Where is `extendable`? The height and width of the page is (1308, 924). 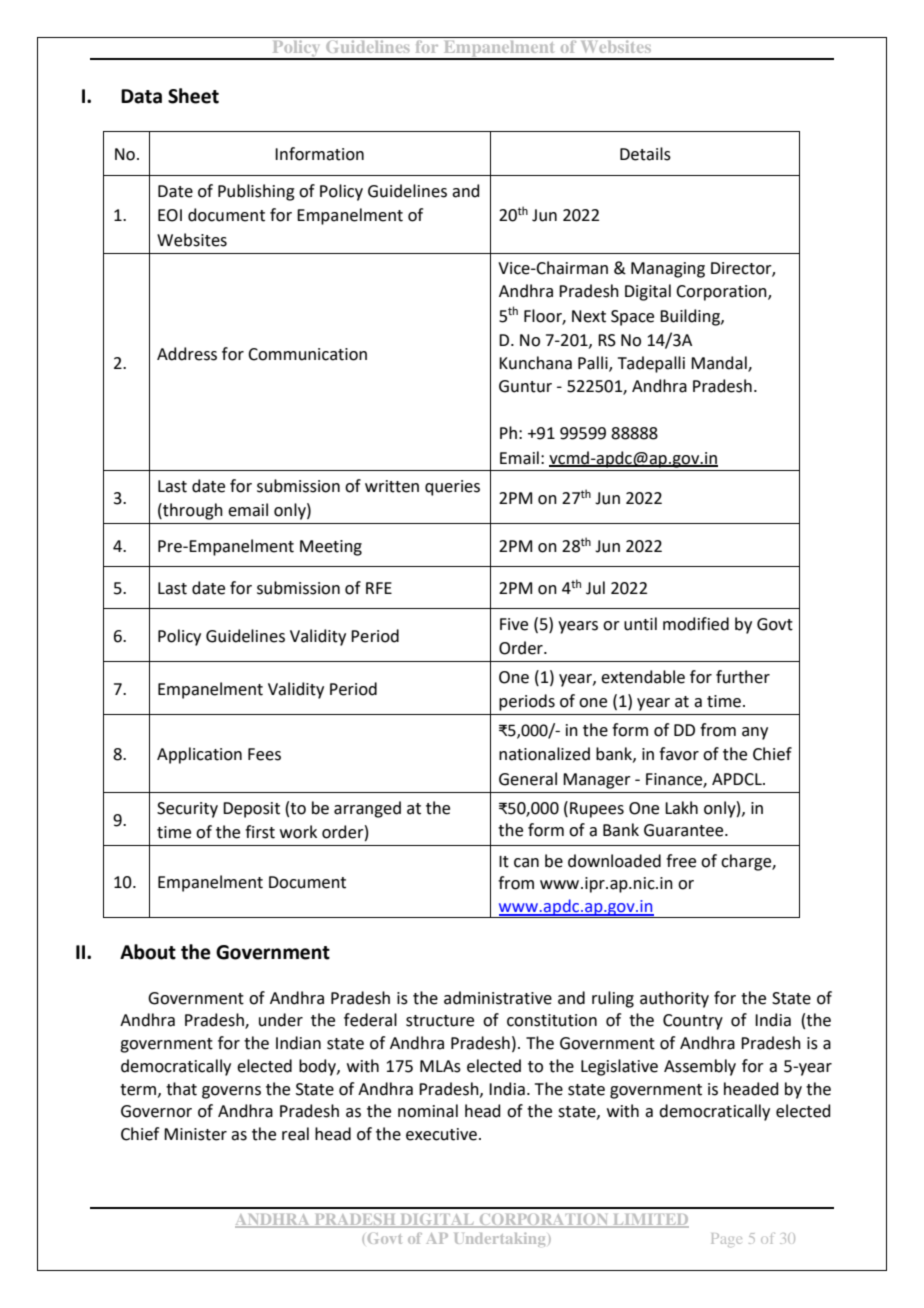
extendable is located at coordinates (643, 677).
